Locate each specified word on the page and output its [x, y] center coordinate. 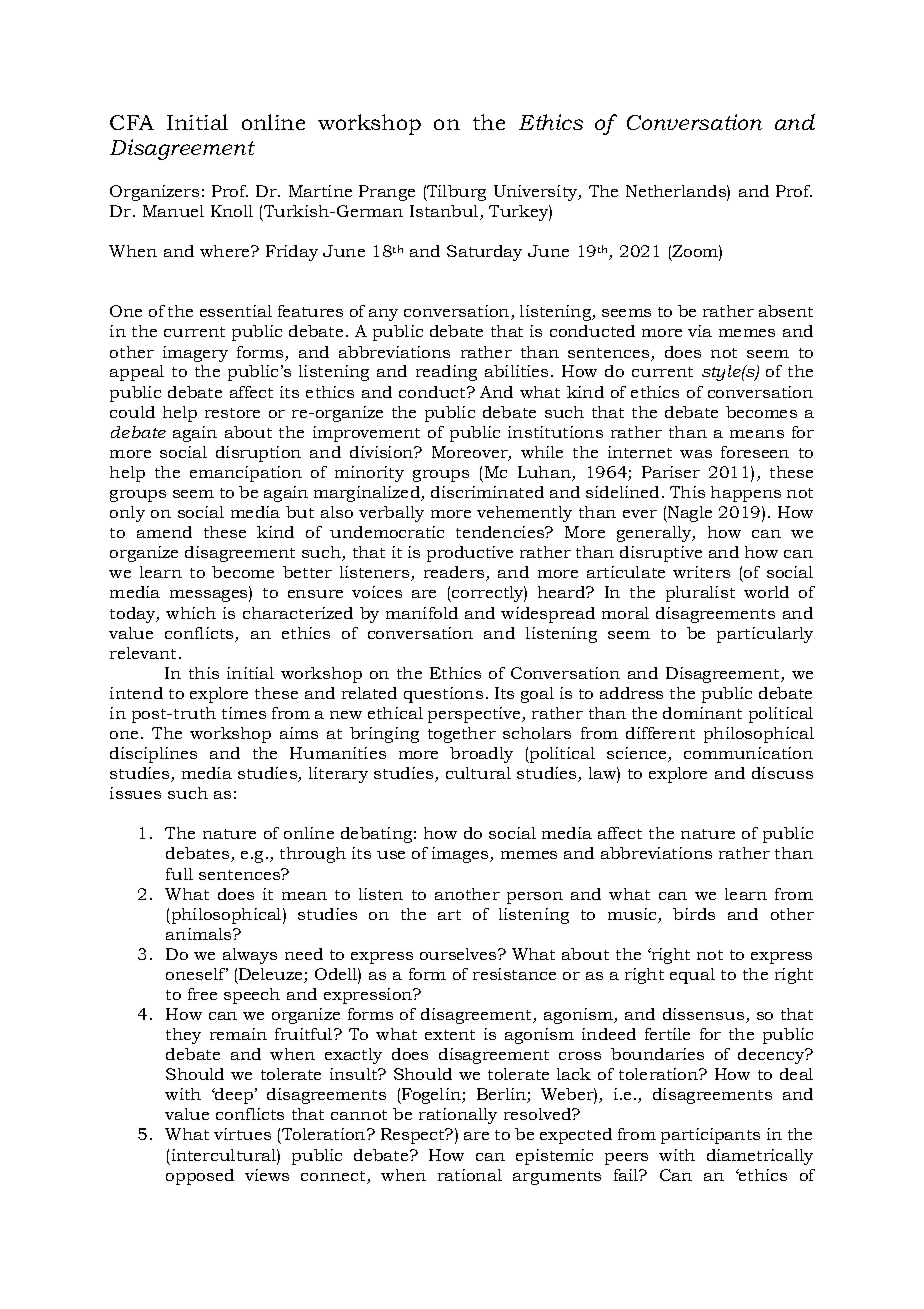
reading [446, 373]
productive [470, 554]
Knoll [232, 211]
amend [164, 532]
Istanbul [445, 212]
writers [701, 572]
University [537, 193]
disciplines [153, 755]
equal [692, 976]
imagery [195, 354]
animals [200, 934]
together [462, 735]
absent [786, 311]
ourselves [459, 954]
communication [748, 753]
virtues [242, 1134]
